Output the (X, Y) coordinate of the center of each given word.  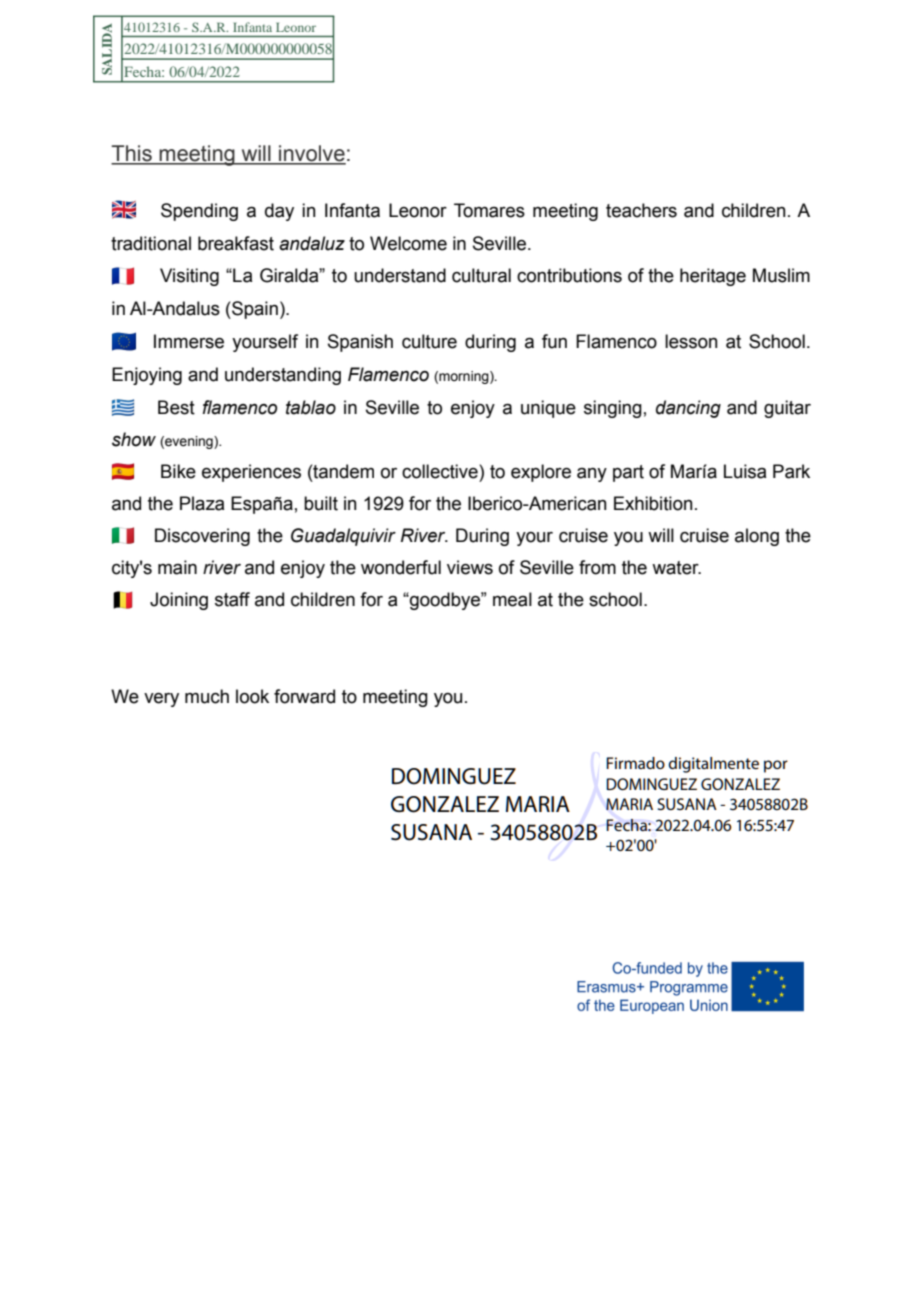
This (132, 154)
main (177, 567)
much (207, 696)
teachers (641, 210)
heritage (713, 277)
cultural (481, 275)
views (470, 567)
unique (548, 409)
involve (311, 154)
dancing (688, 409)
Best (176, 407)
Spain (254, 310)
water (676, 568)
